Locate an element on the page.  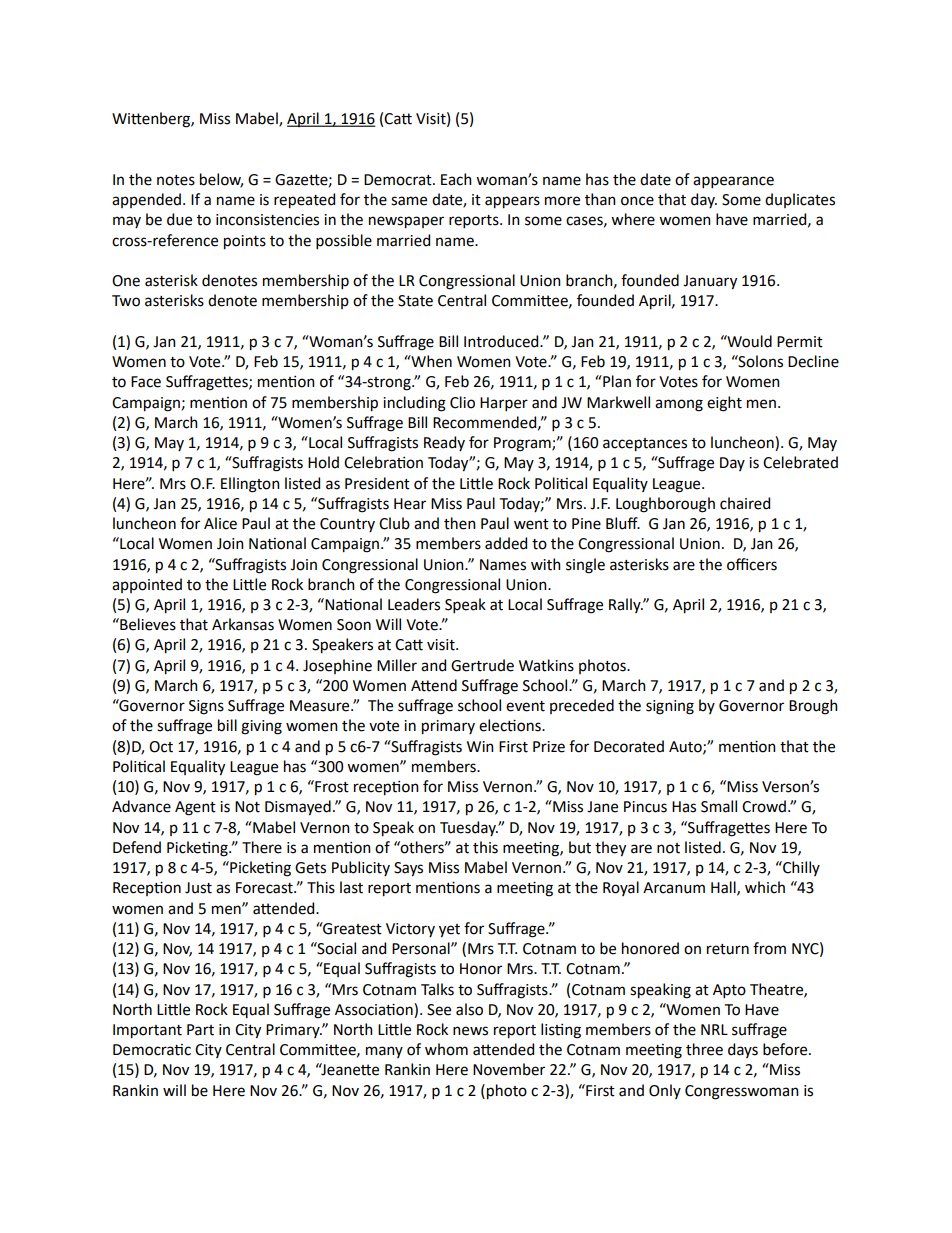
then is located at coordinates (460, 523).
